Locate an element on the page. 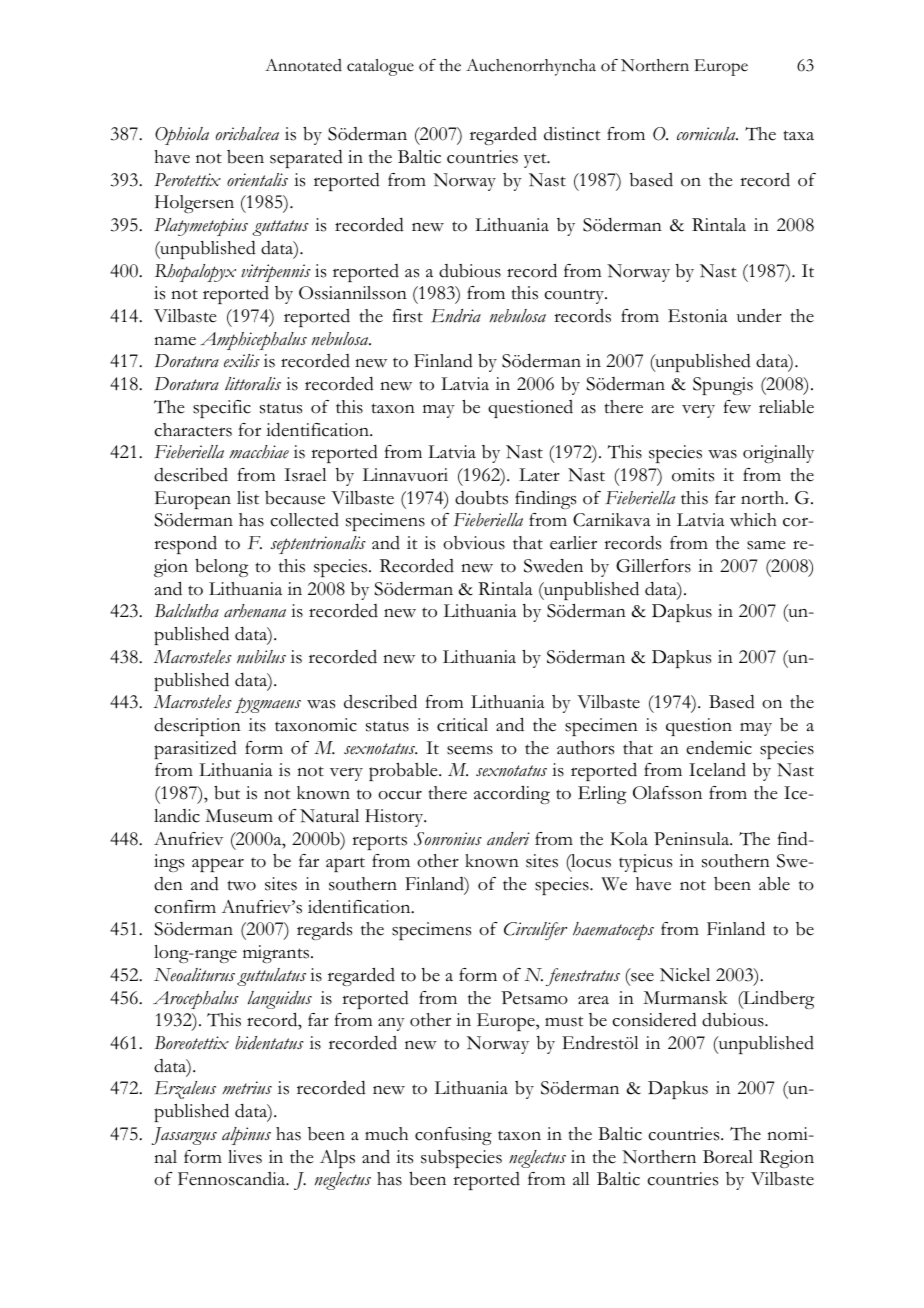 This document has width=924, height=1308. collected is located at coordinates (305, 520).
